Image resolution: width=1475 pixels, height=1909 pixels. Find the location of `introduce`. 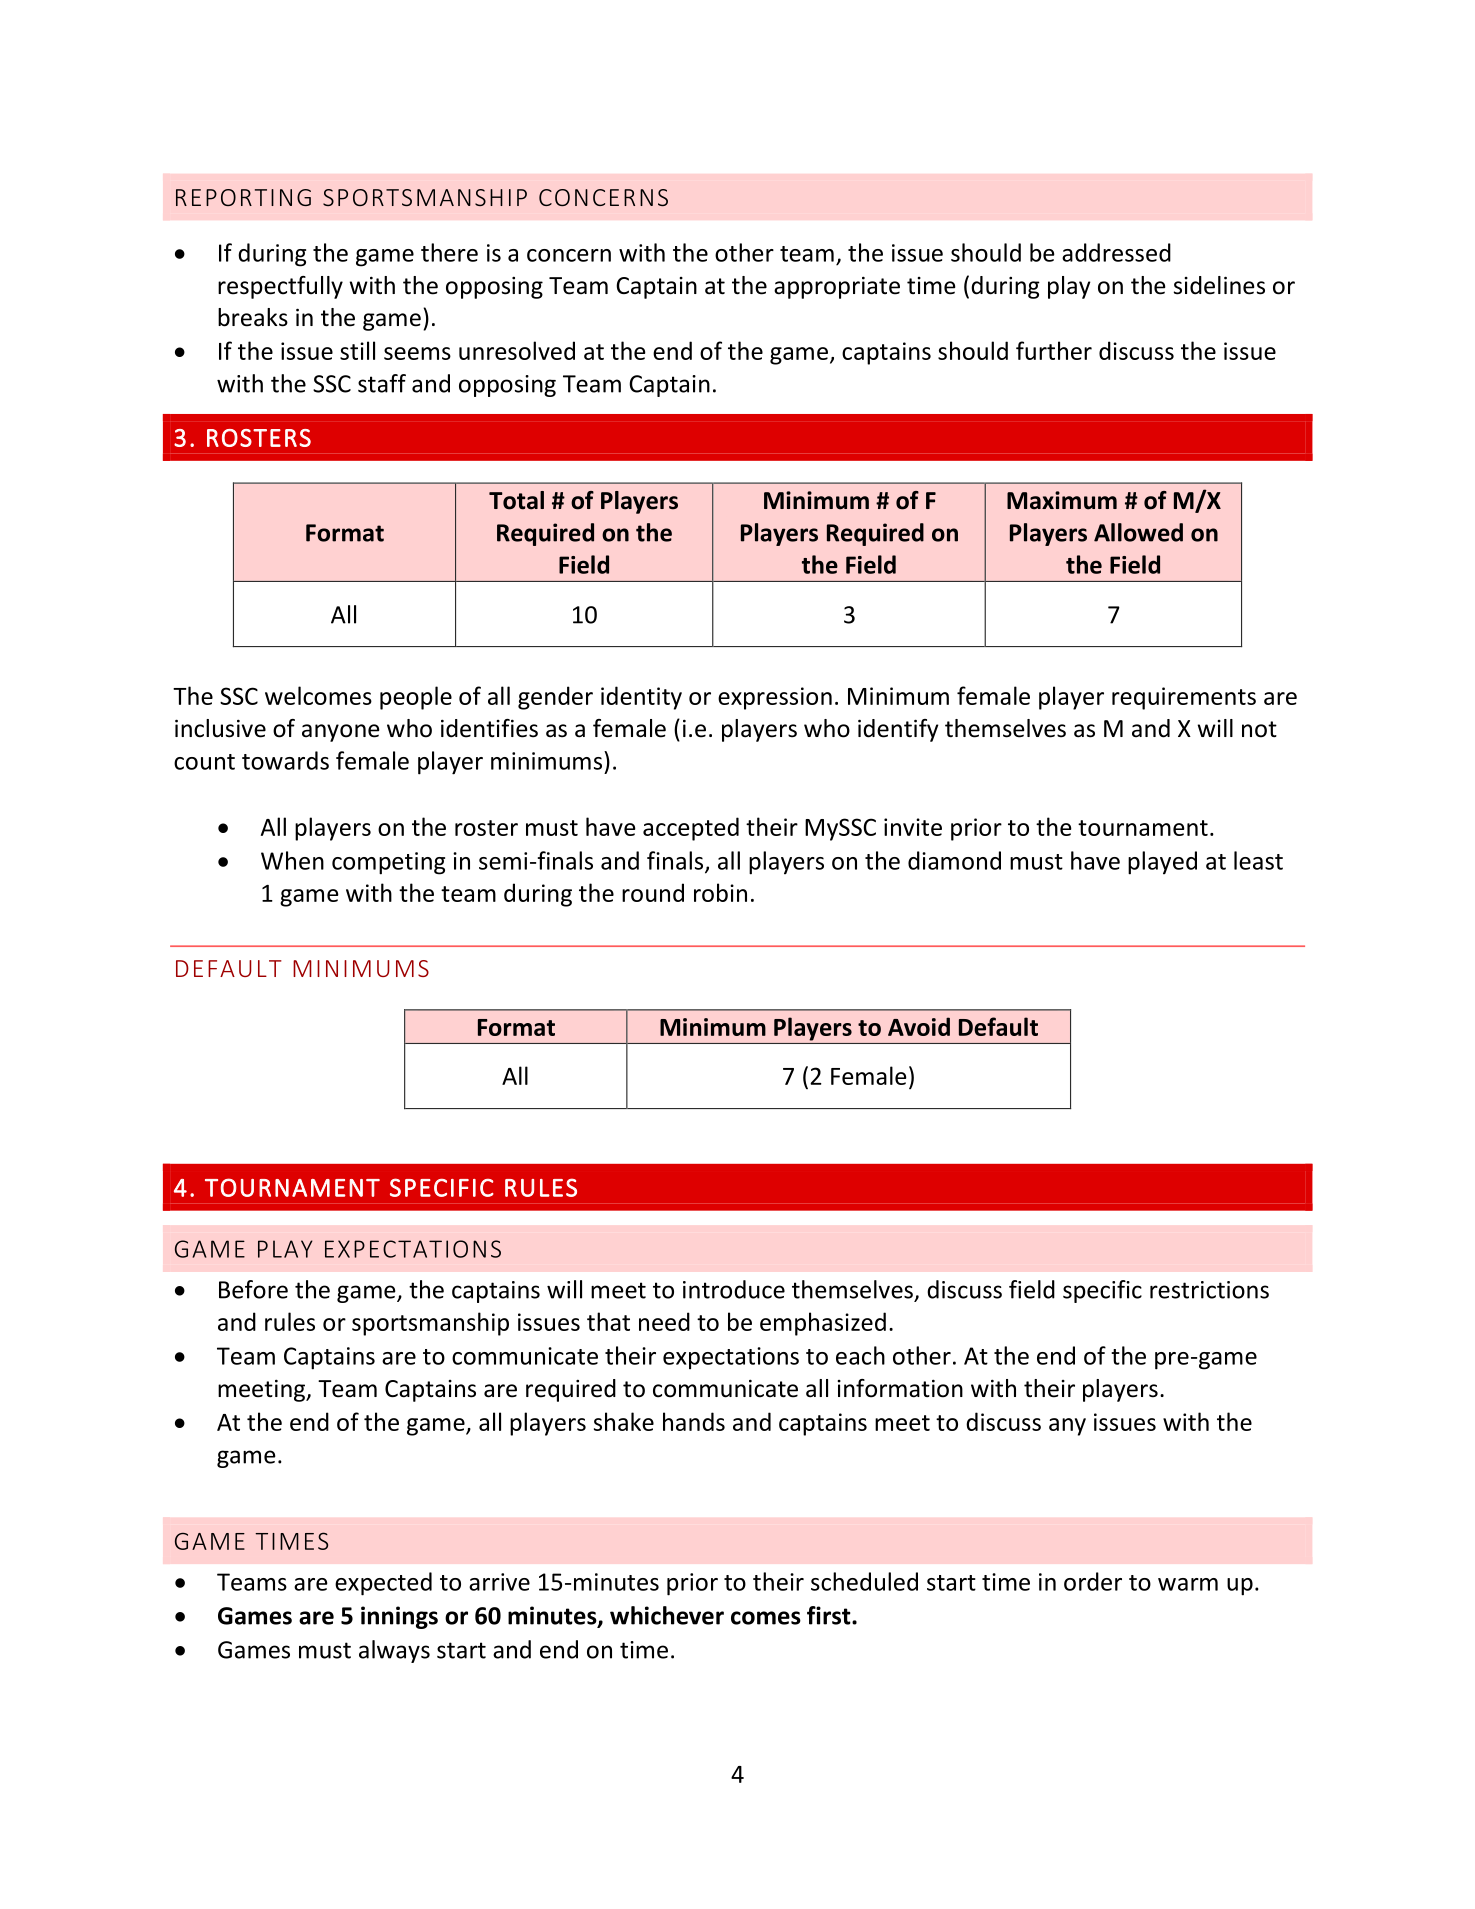

introduce is located at coordinates (734, 1289).
